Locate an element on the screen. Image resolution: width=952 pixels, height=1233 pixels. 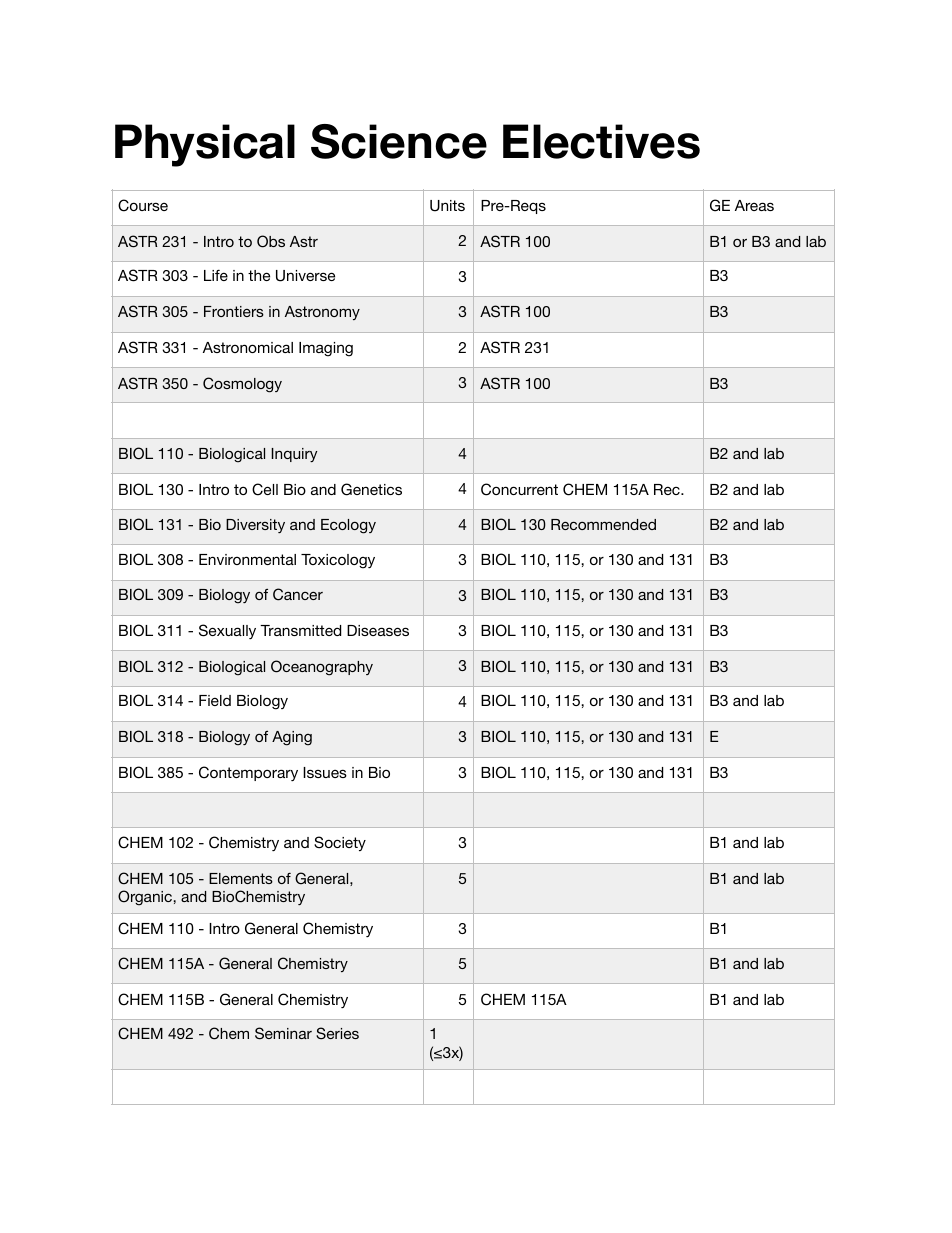
Units is located at coordinates (447, 206).
